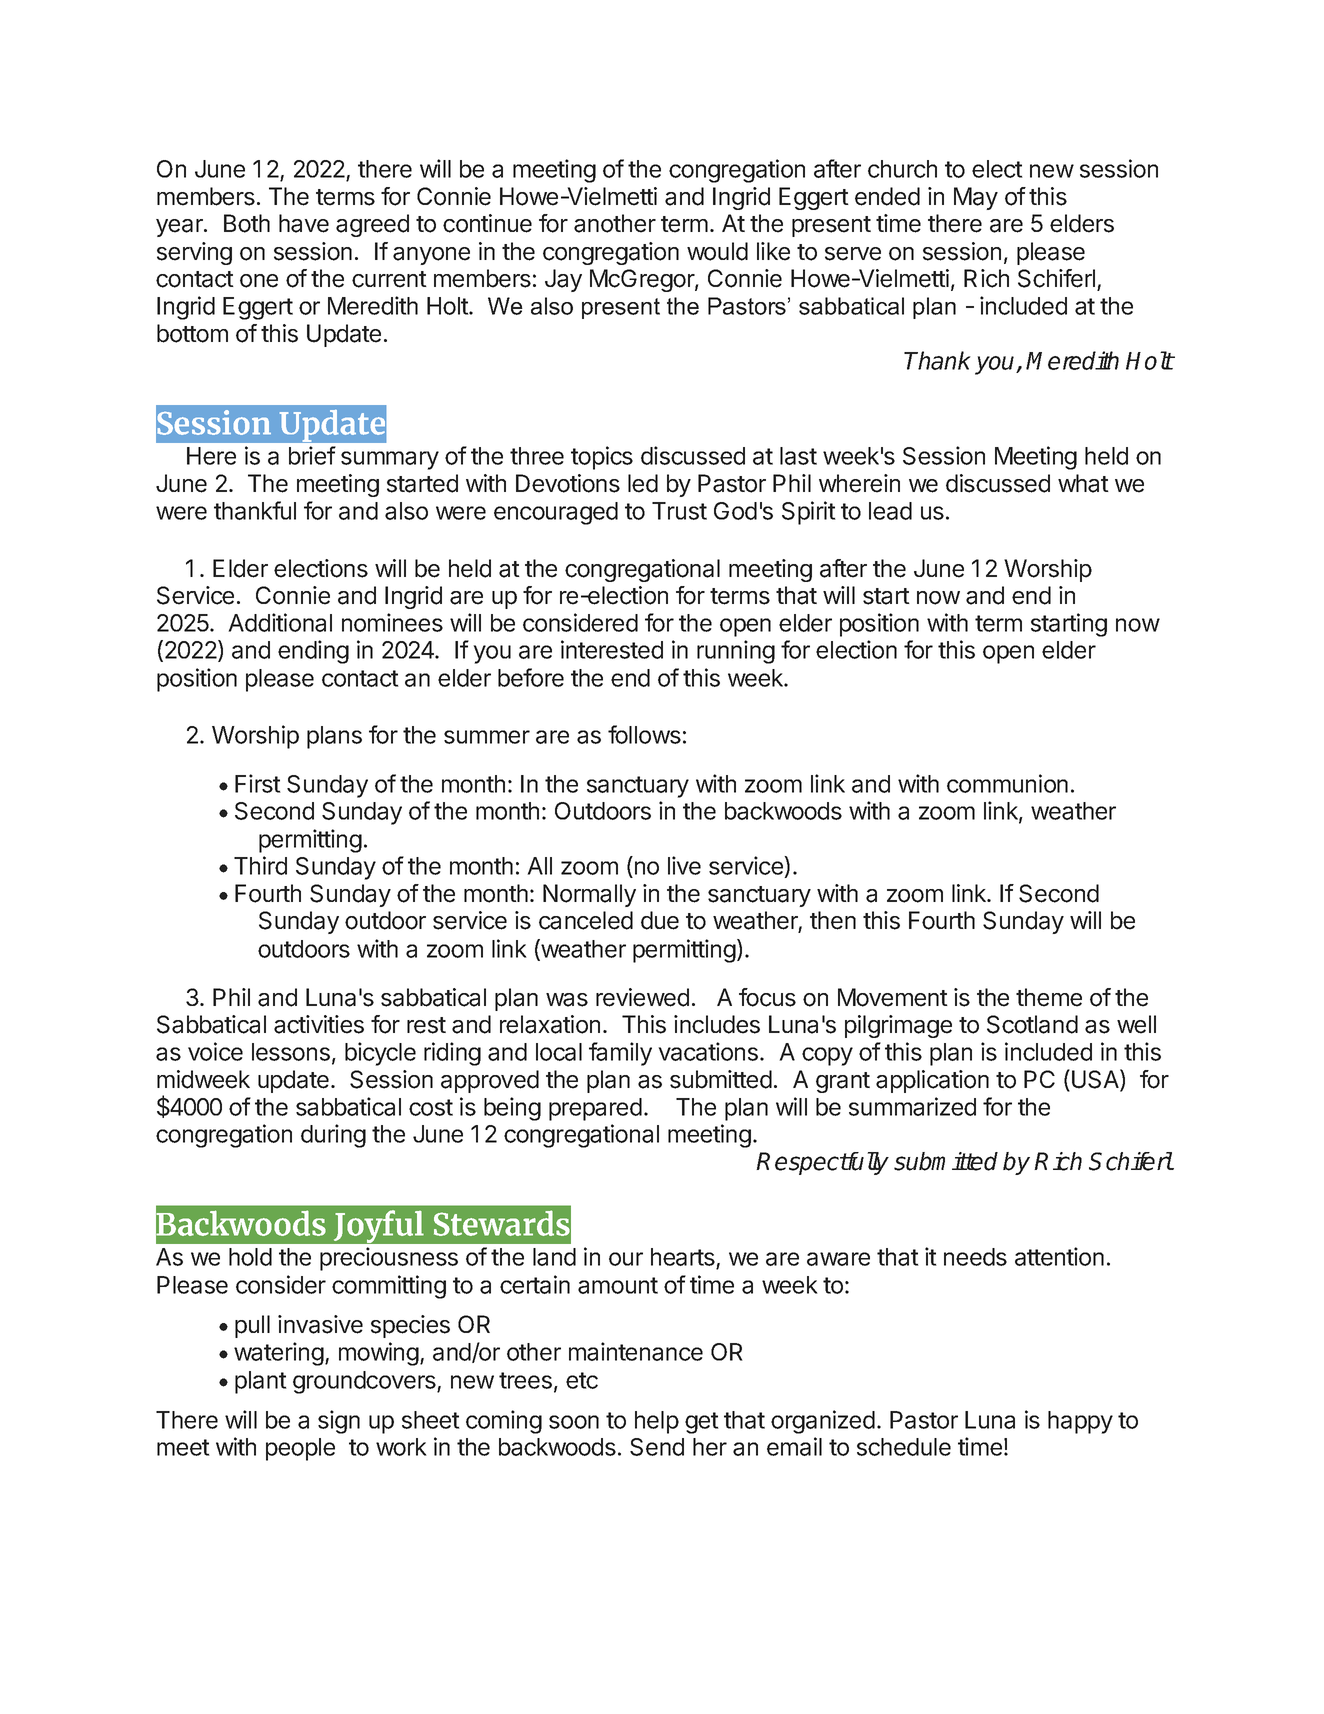 This document has width=1324, height=1714. I want to click on have, so click(304, 223).
